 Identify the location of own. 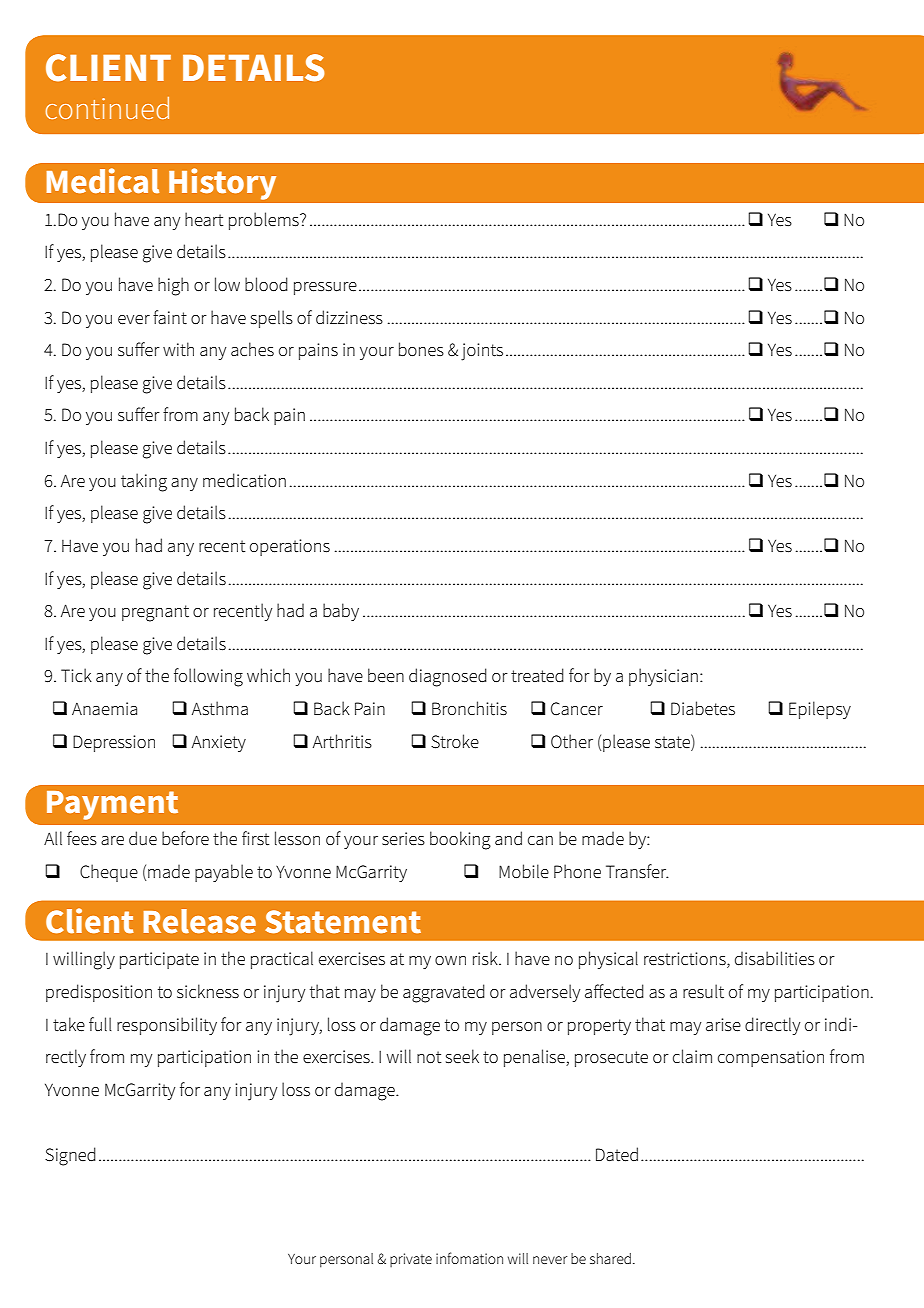
(450, 960).
